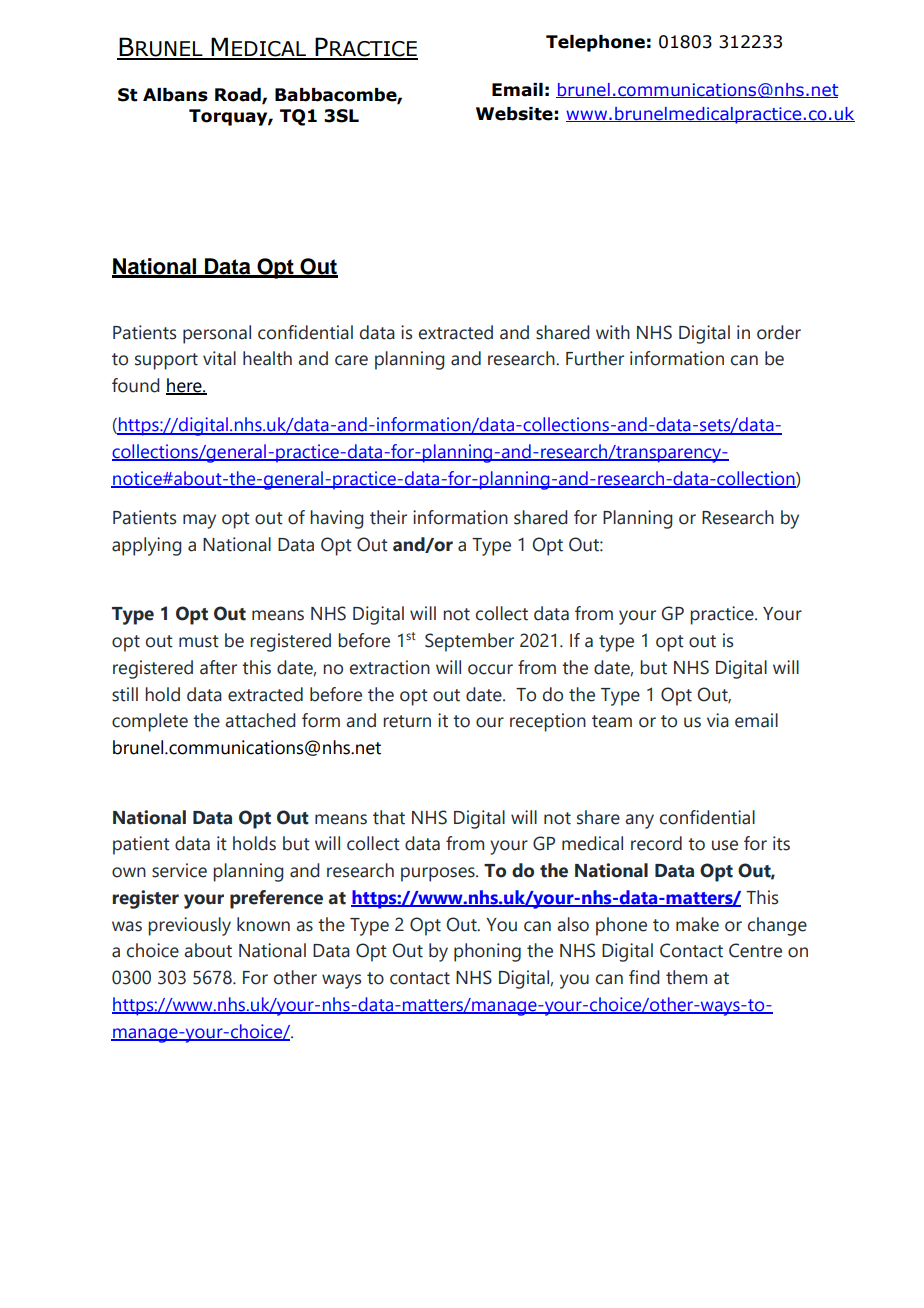 Image resolution: width=924 pixels, height=1308 pixels. Describe the element at coordinates (779, 332) in the image. I see `order` at that location.
